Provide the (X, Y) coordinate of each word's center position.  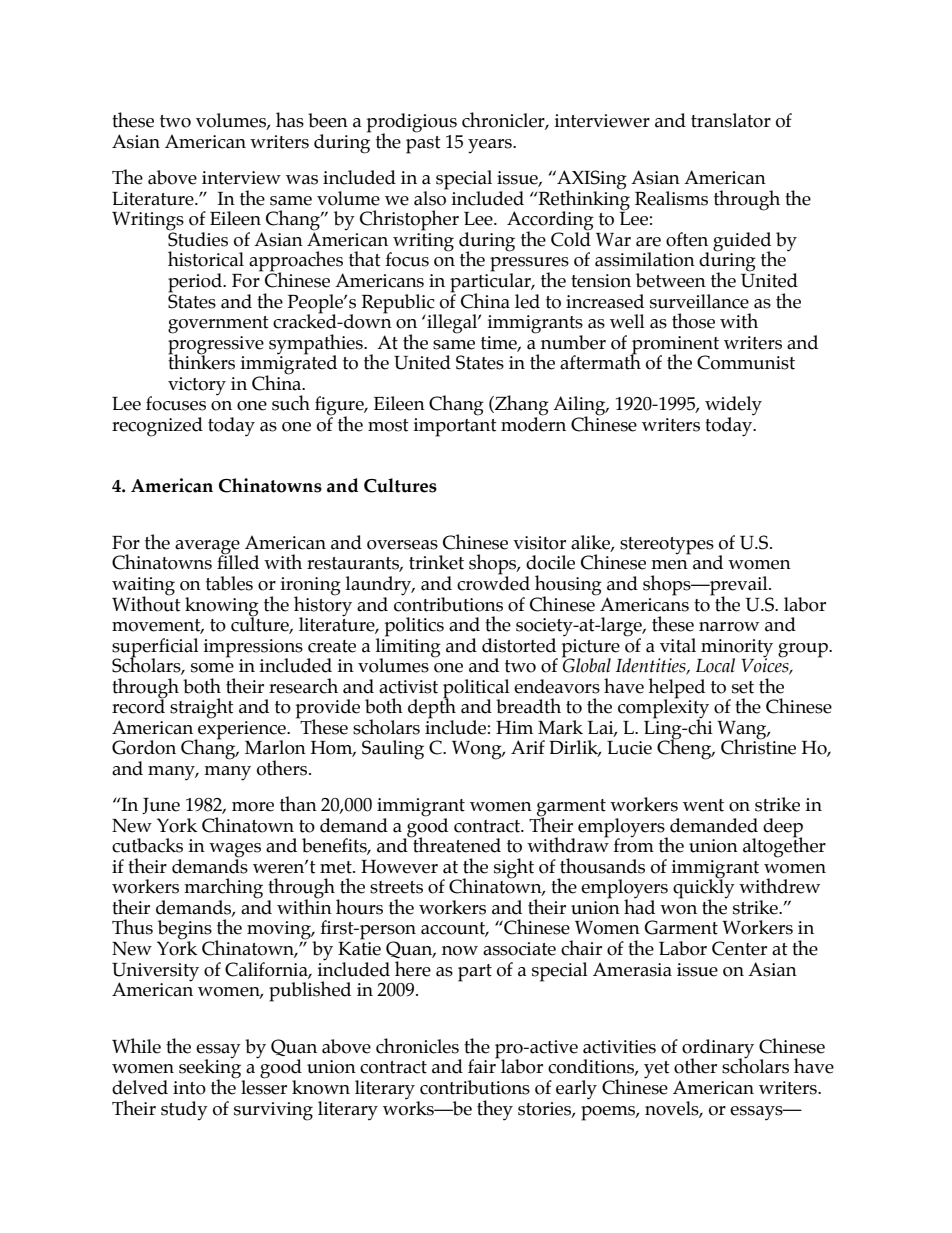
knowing (222, 607)
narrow (729, 627)
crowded (493, 582)
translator (731, 120)
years (491, 146)
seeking (211, 1069)
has (290, 120)
